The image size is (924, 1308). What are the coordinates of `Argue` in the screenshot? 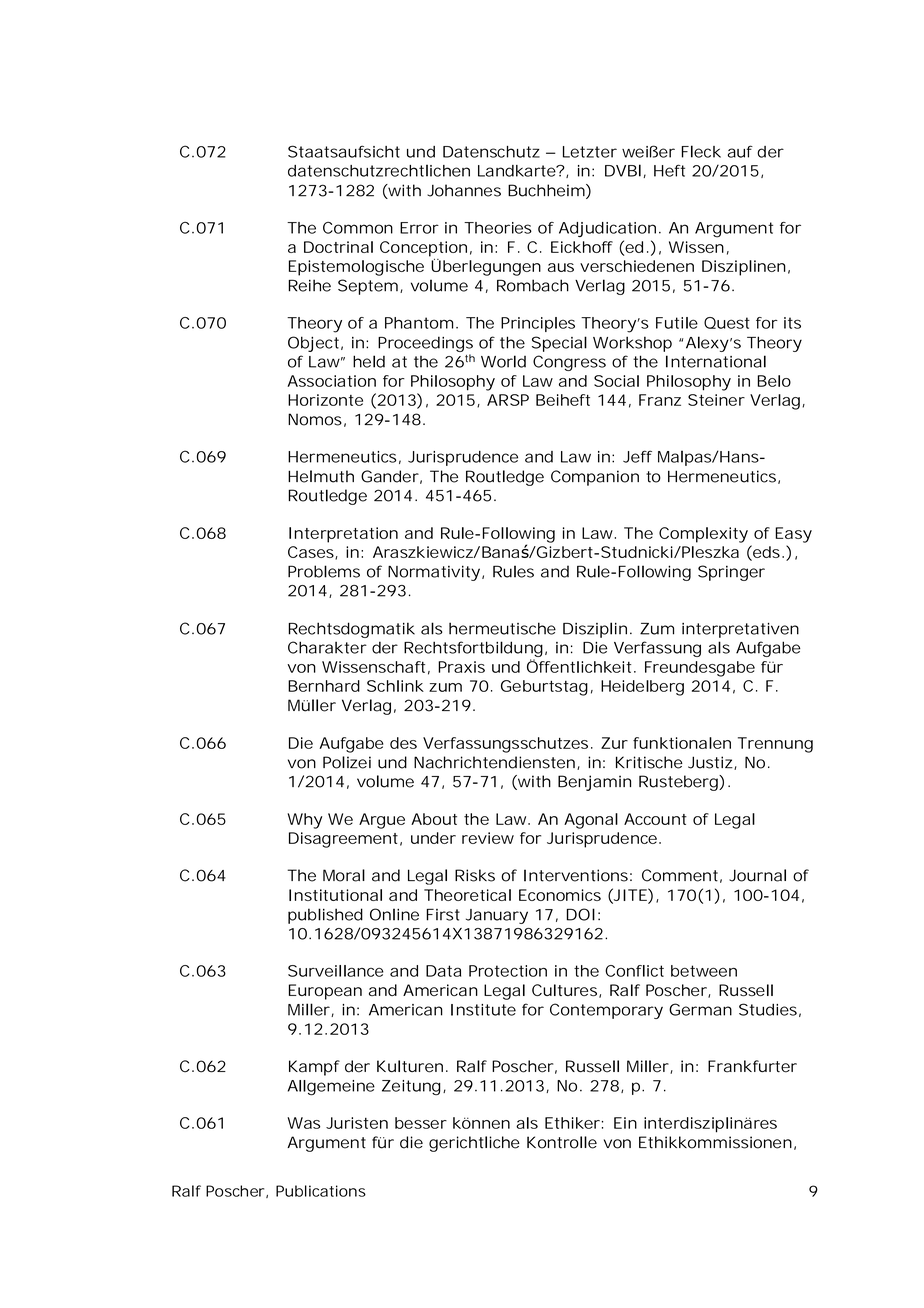 It's located at (382, 821).
